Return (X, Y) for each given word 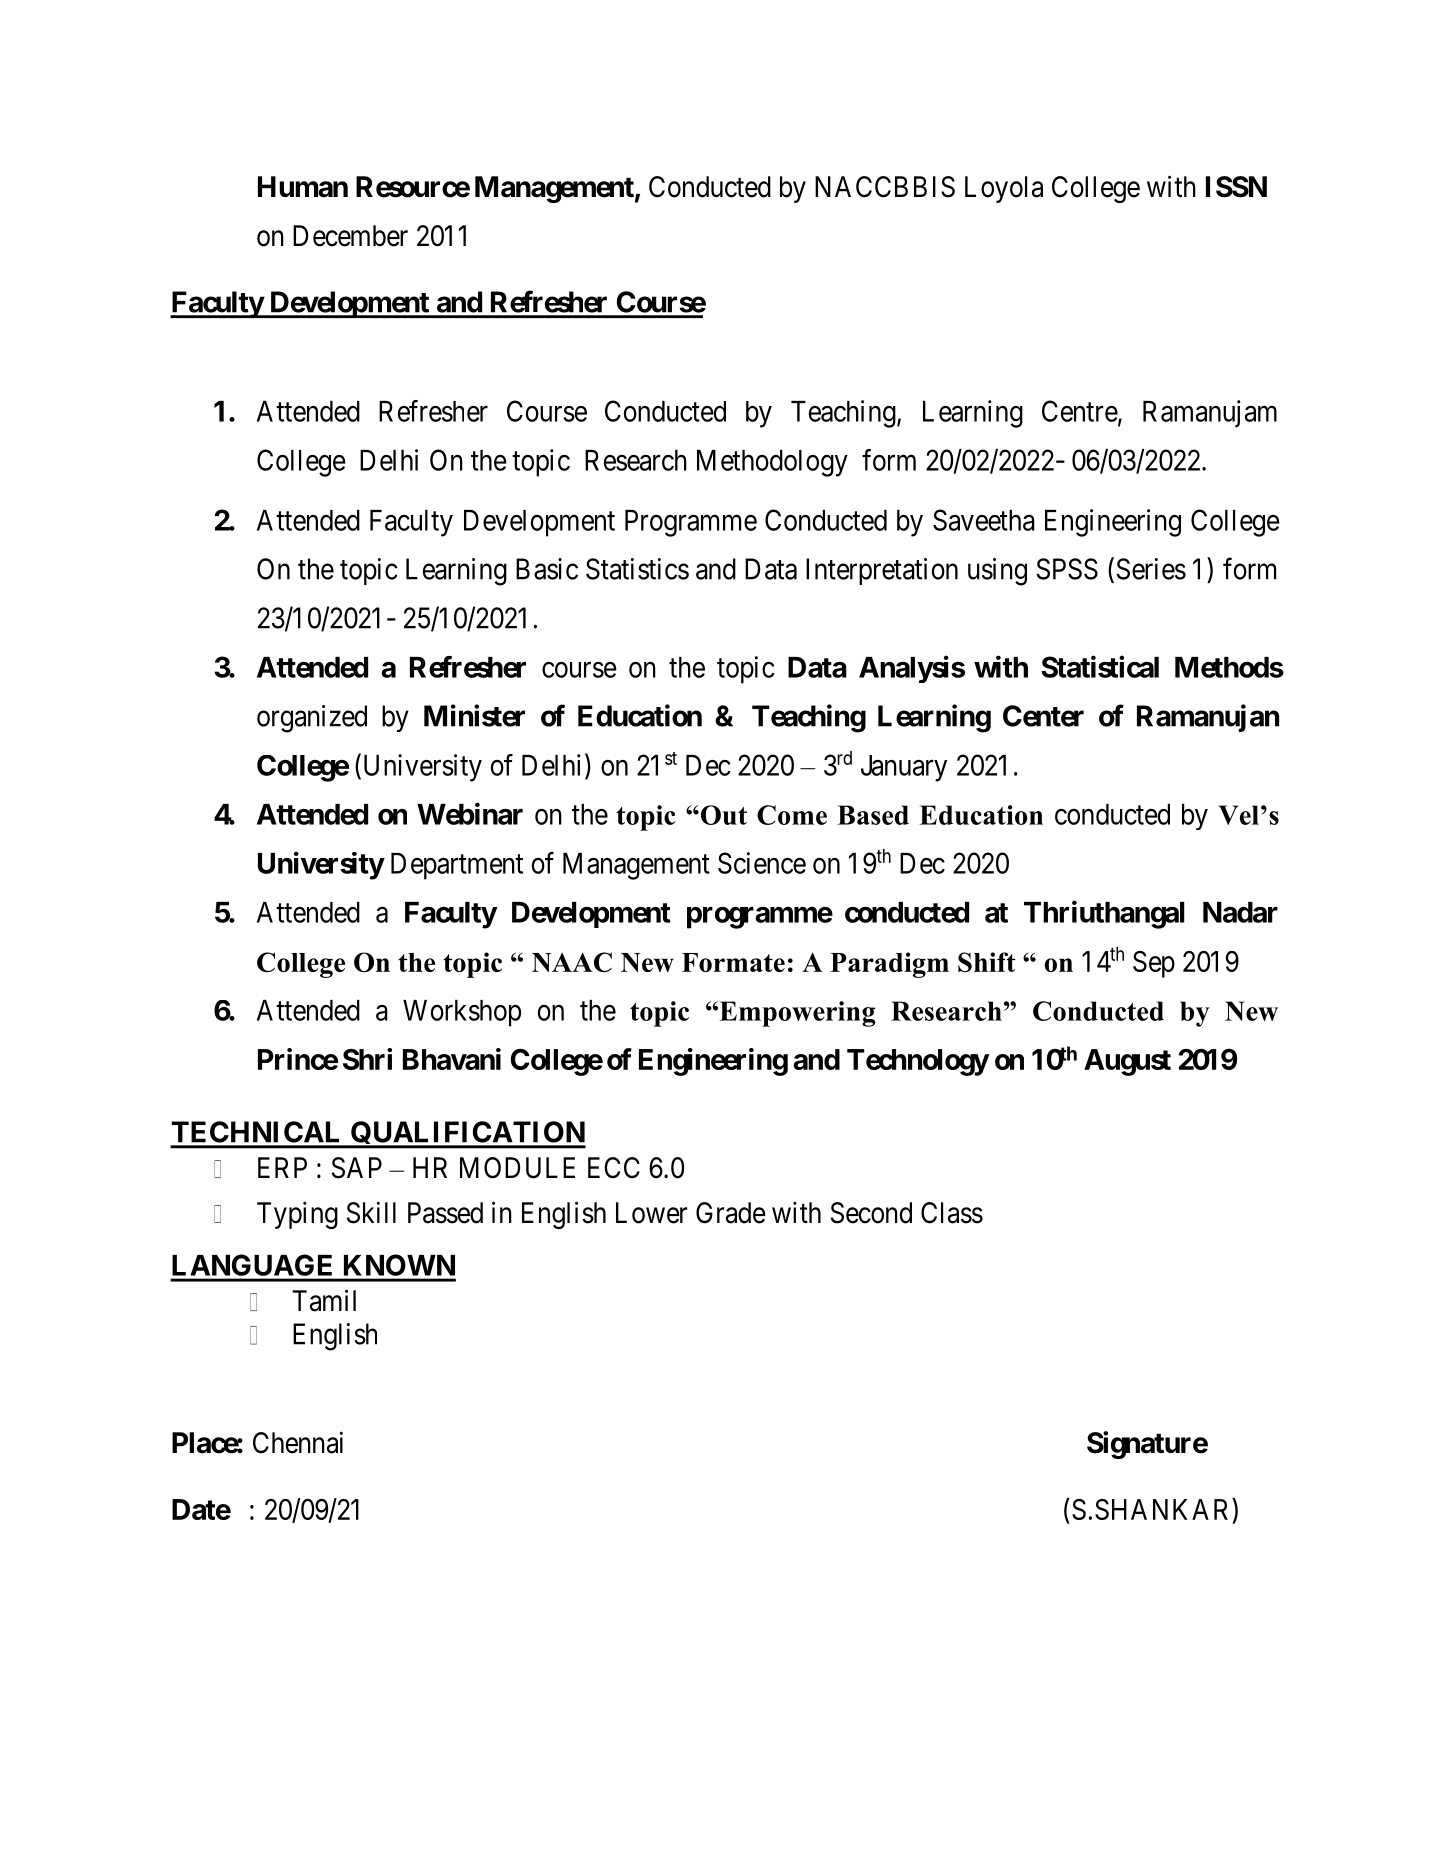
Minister (474, 715)
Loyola (1004, 189)
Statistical (1100, 666)
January (904, 768)
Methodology (772, 463)
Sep (1154, 964)
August (1127, 1062)
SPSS (1067, 569)
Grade (731, 1213)
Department (457, 866)
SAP (357, 1168)
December (350, 236)
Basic (547, 569)
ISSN (1236, 187)
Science (762, 863)
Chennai (298, 1442)
